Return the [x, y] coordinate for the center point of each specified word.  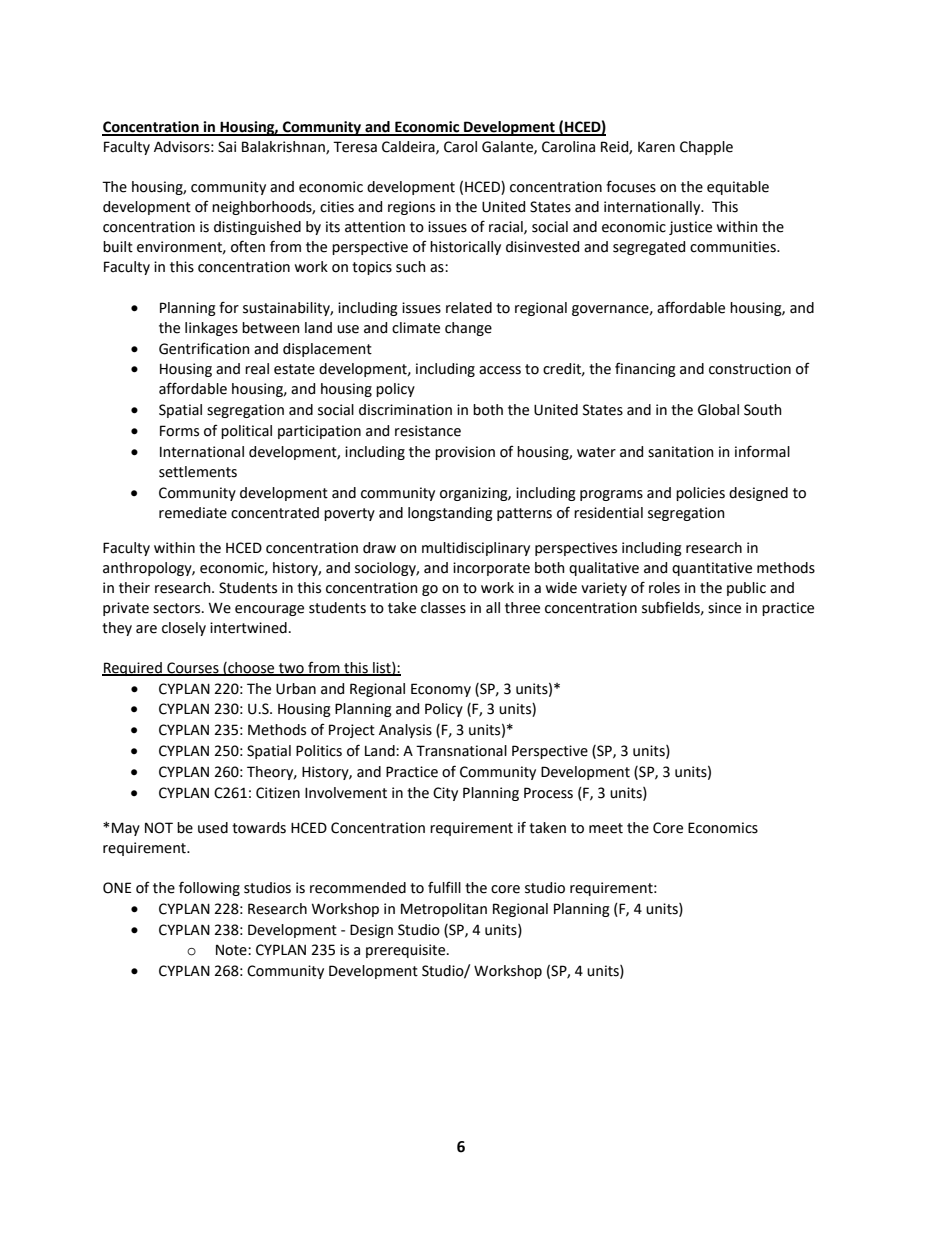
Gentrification [204, 348]
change [468, 329]
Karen [656, 147]
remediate [193, 513]
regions [411, 208]
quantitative [712, 569]
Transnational [461, 751]
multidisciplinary [476, 549]
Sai [227, 147]
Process [548, 793]
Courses [193, 668]
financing [645, 369]
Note [232, 950]
